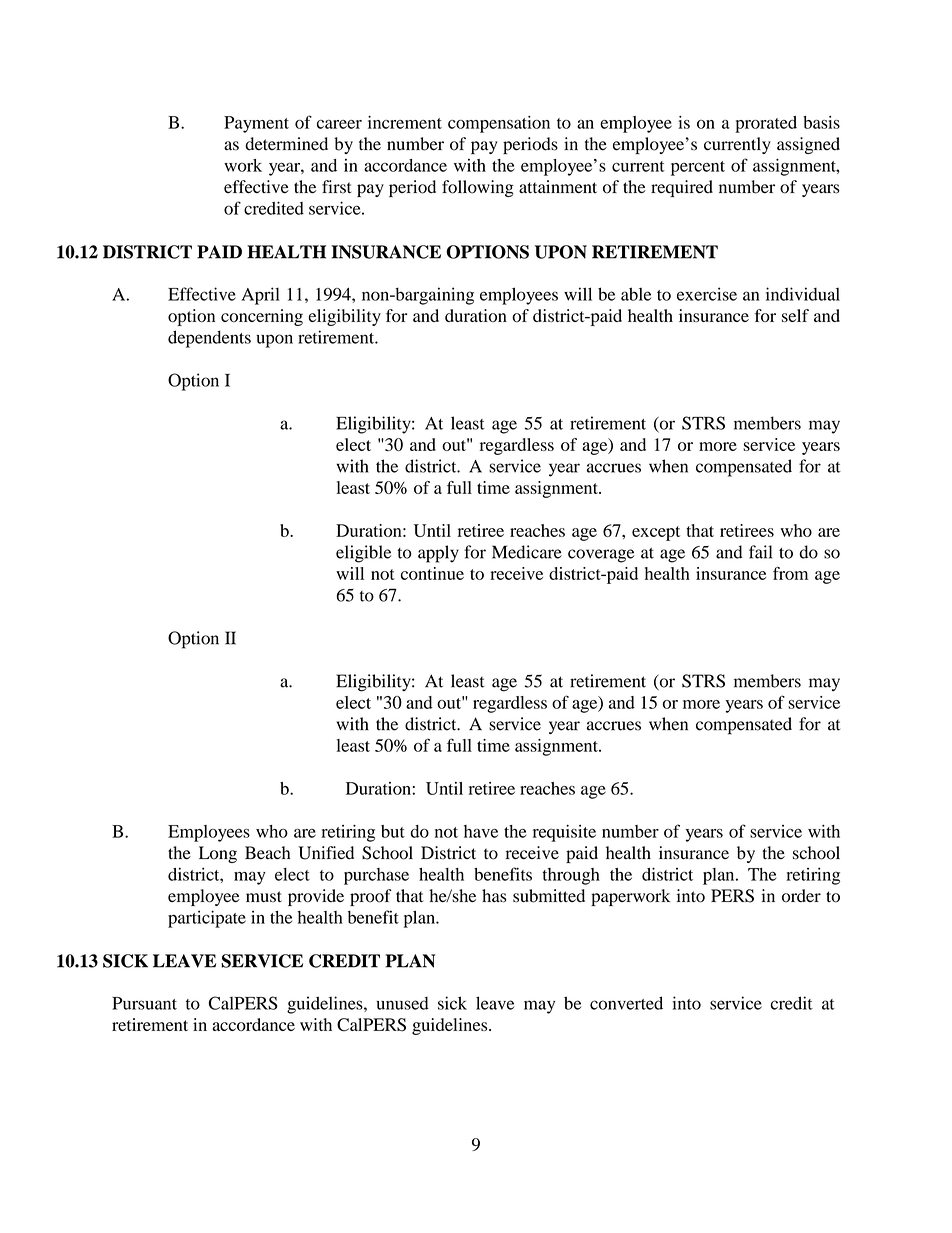 The width and height of the image is (952, 1233). I want to click on exercise, so click(707, 294).
